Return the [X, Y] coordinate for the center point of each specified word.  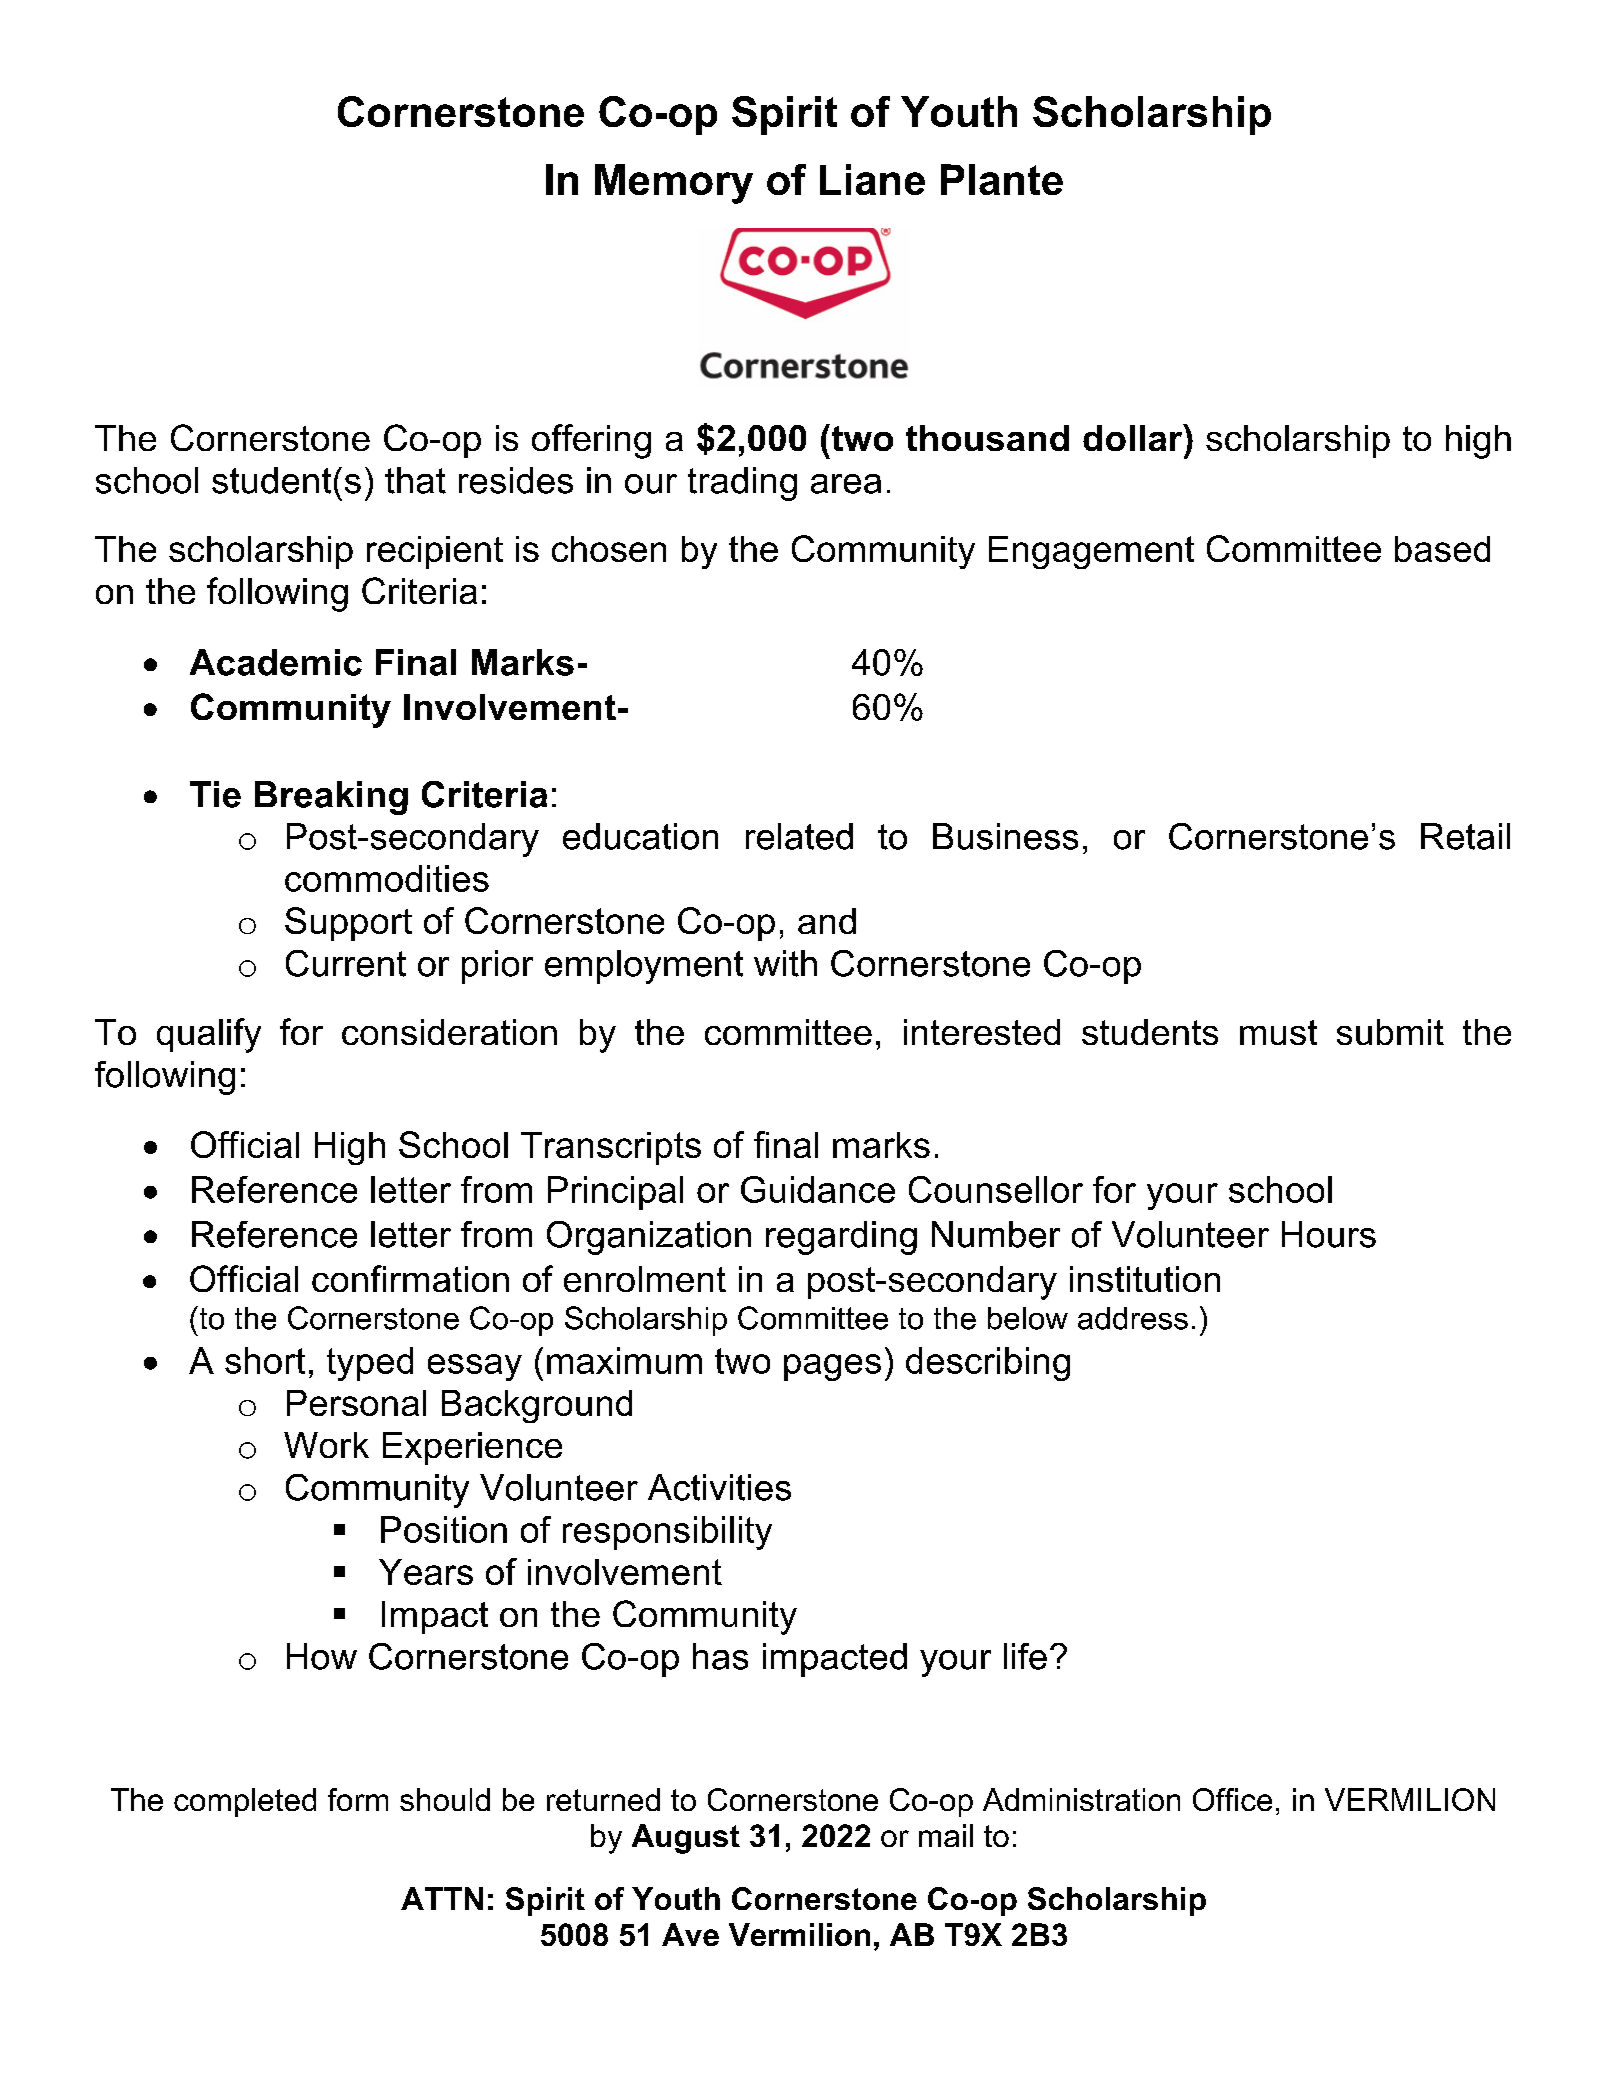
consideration [449, 1032]
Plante [1002, 179]
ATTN [442, 1898]
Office [1232, 1799]
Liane [872, 179]
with [785, 963]
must [1278, 1032]
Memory [674, 184]
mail [946, 1835]
